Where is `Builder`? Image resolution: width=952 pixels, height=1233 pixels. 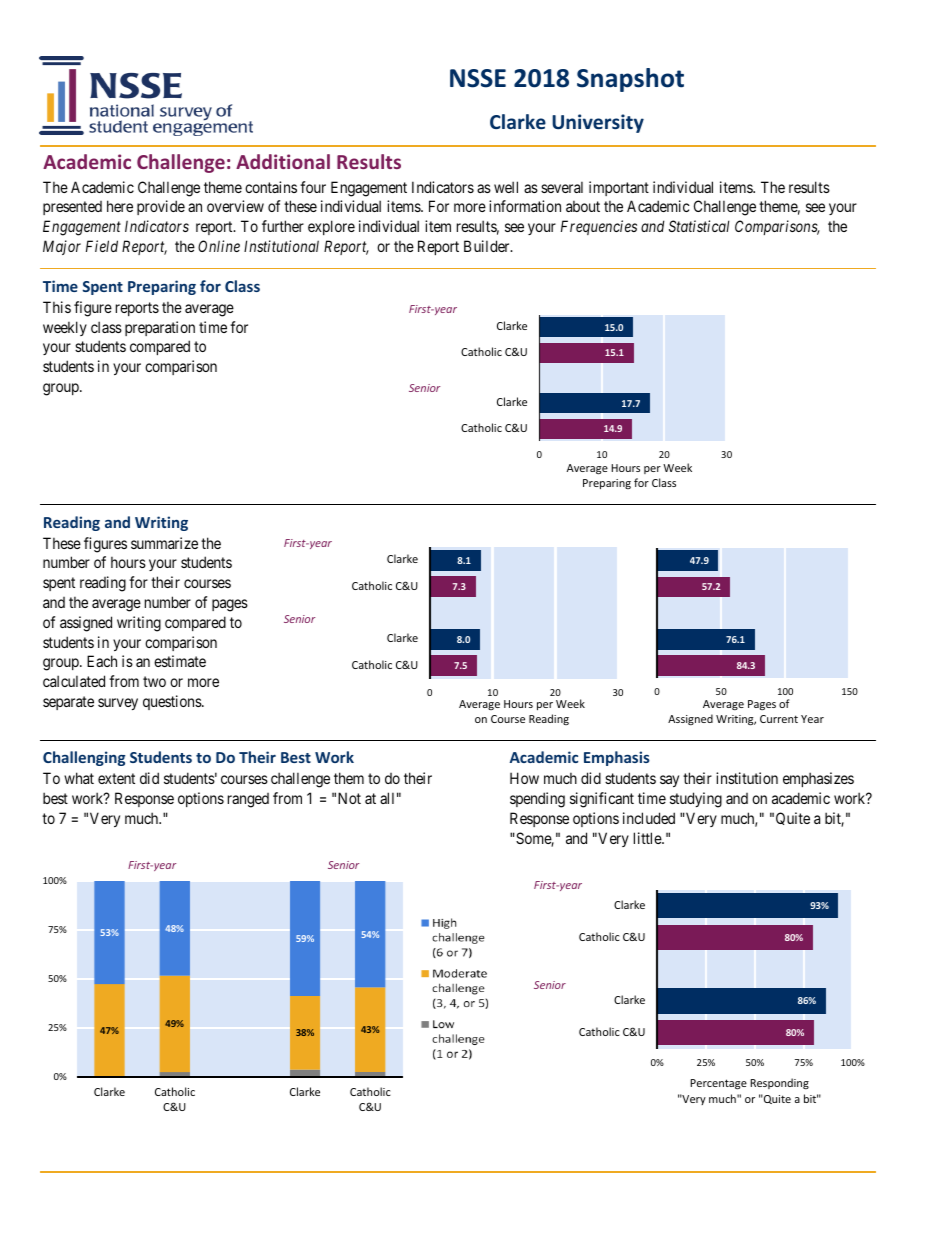 Builder is located at coordinates (488, 246).
